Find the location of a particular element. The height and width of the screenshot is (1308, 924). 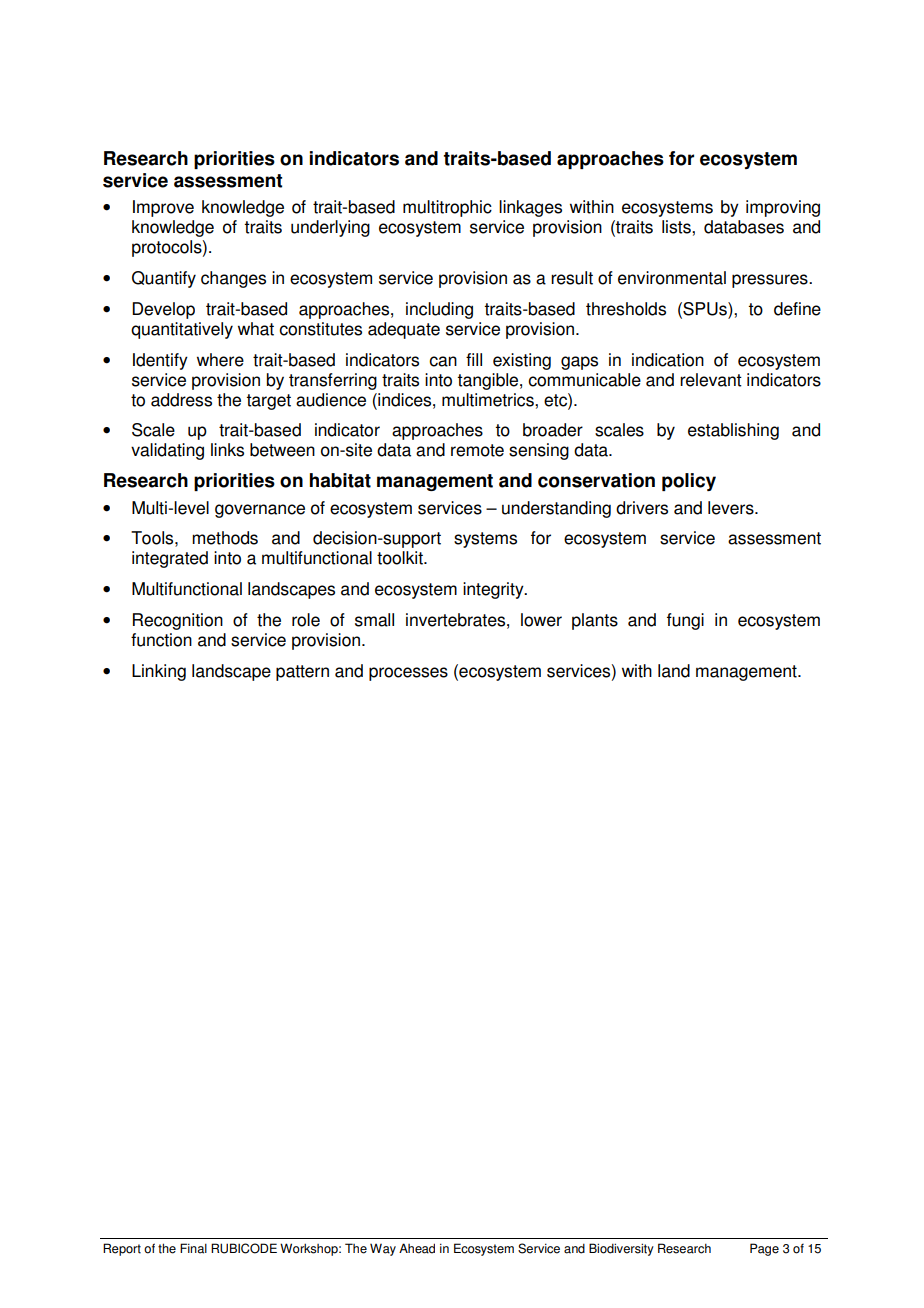

Final is located at coordinates (193, 1248).
